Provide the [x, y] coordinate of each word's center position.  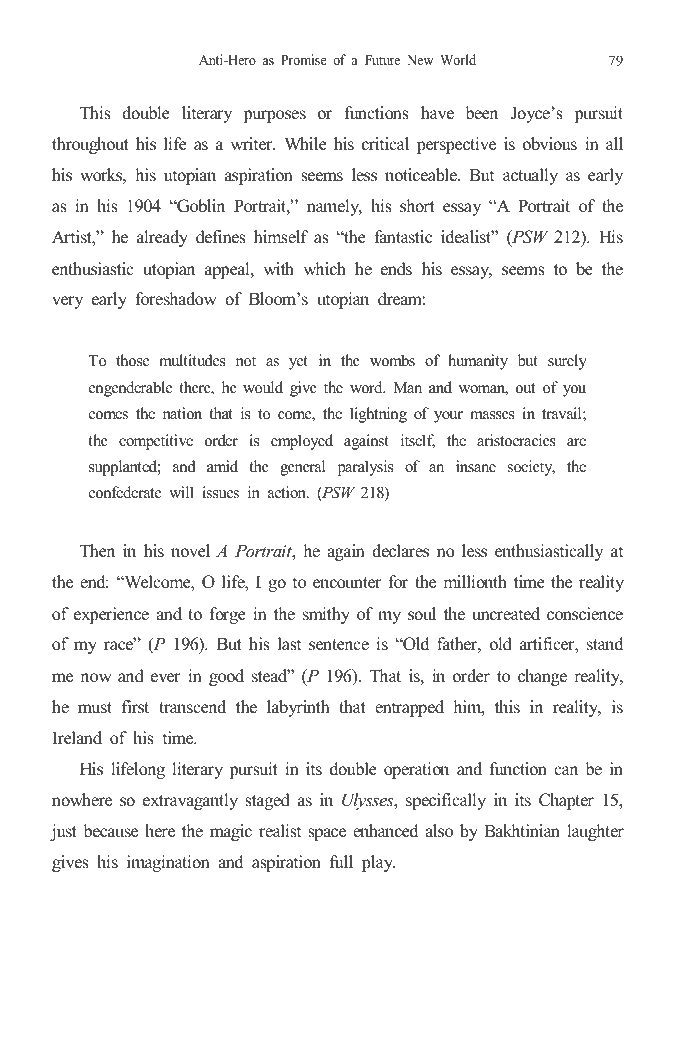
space [327, 834]
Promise [304, 59]
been [481, 113]
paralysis [365, 468]
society [531, 468]
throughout [90, 145]
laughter [595, 832]
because [110, 831]
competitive [156, 442]
